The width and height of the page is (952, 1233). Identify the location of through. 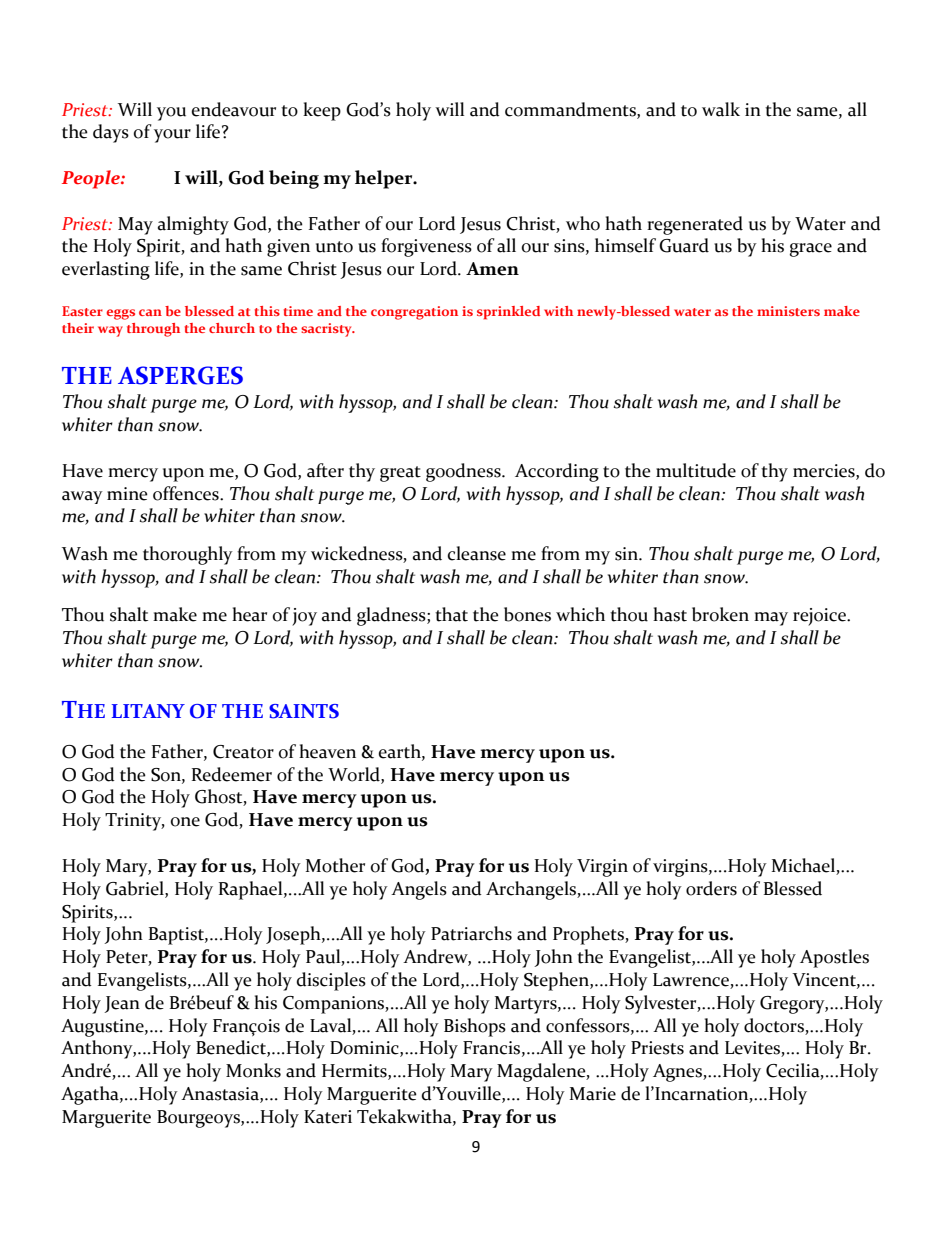
(153, 330).
